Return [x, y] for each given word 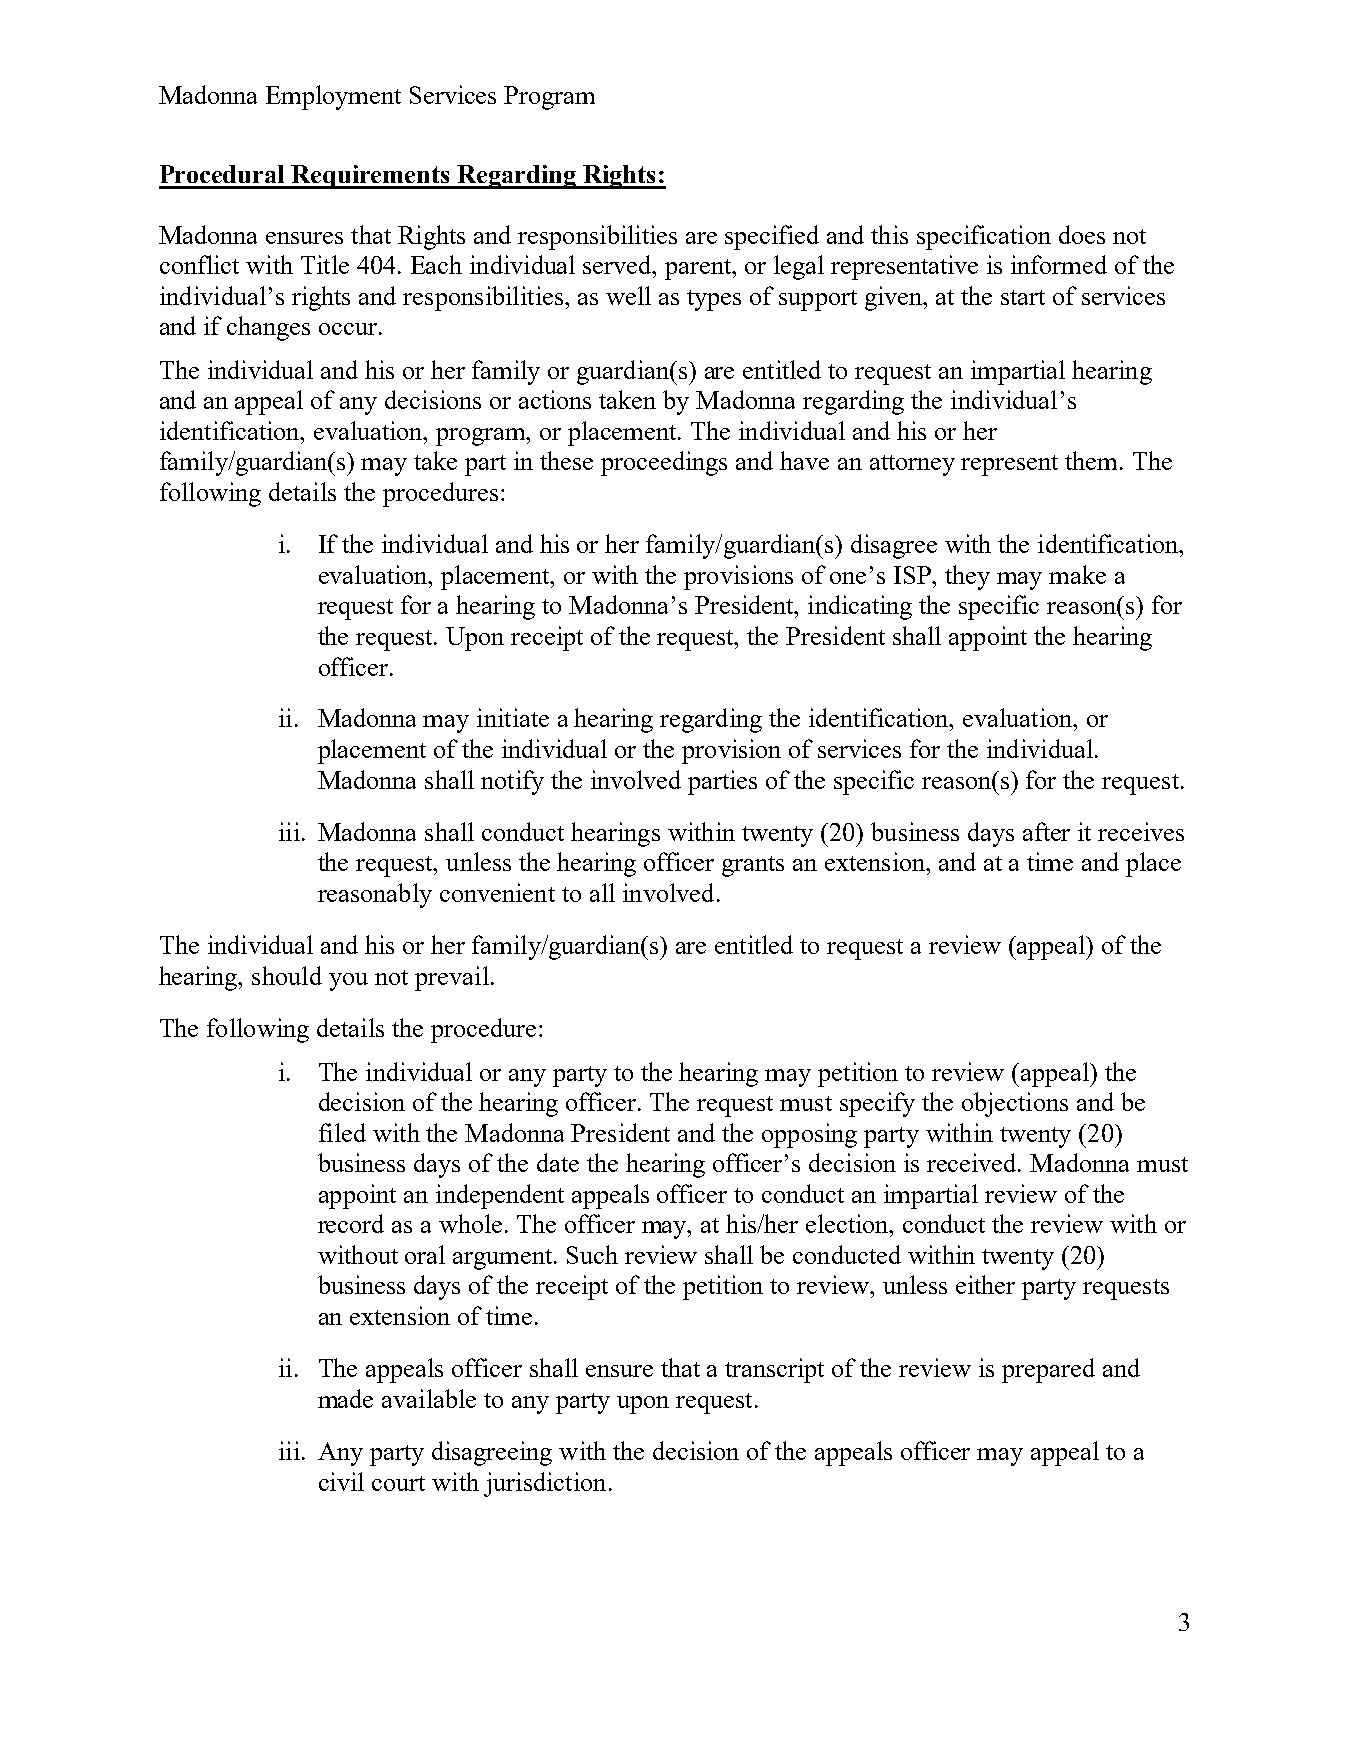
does [1082, 234]
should [287, 975]
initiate [513, 717]
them [1093, 460]
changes [268, 328]
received [973, 1162]
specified [772, 237]
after [1046, 831]
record [351, 1223]
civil [341, 1481]
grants [753, 866]
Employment [333, 97]
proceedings [664, 463]
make [1077, 574]
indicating [860, 607]
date [558, 1162]
